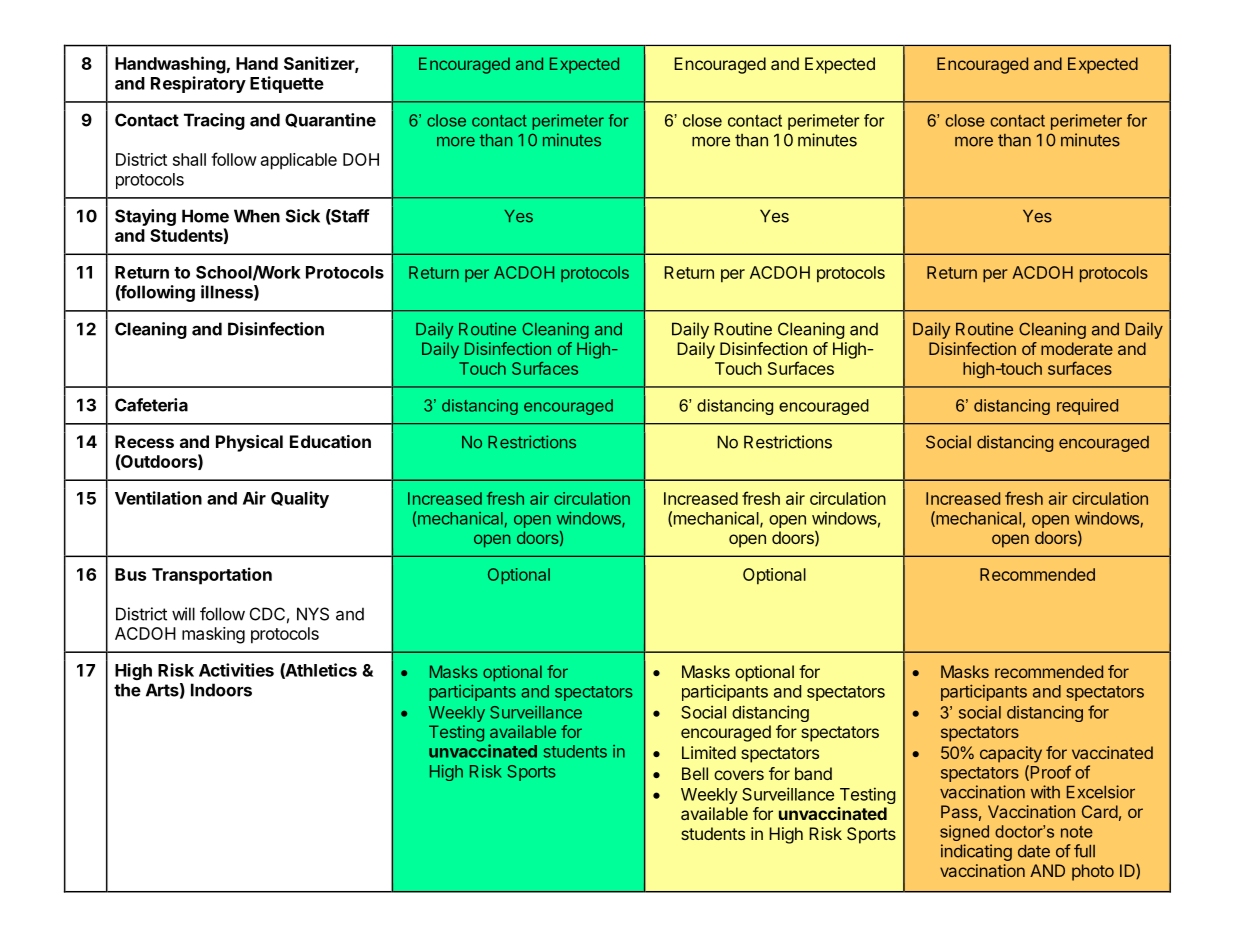 Image resolution: width=1233 pixels, height=952 pixels. Describe the element at coordinates (127, 690) in the document. I see `the` at that location.
